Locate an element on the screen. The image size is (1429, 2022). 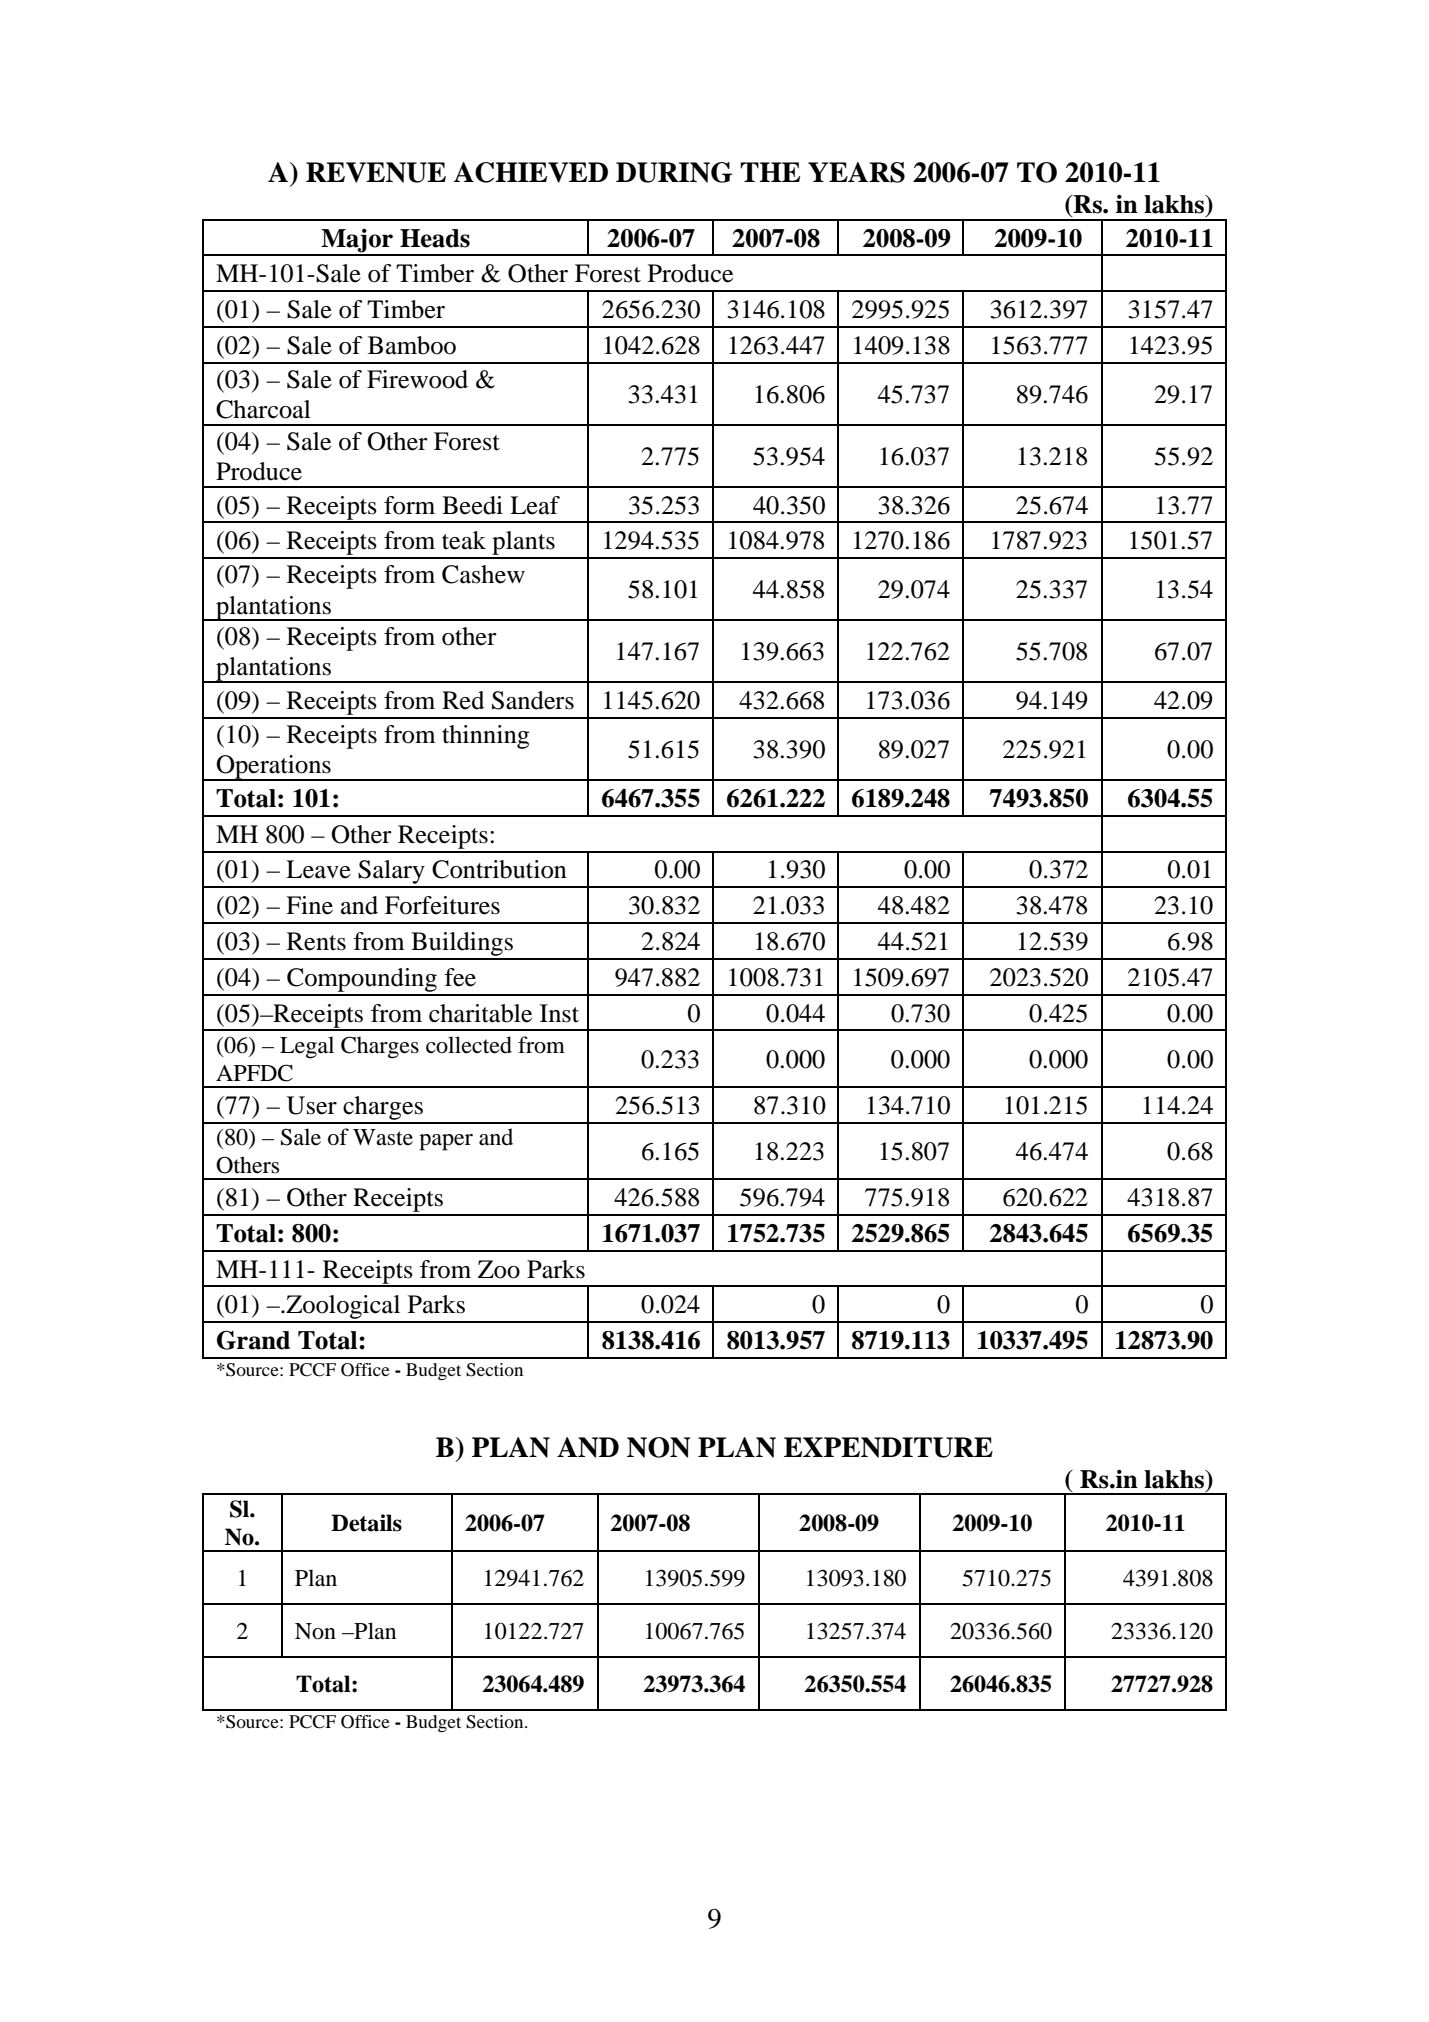
thinning is located at coordinates (485, 737).
